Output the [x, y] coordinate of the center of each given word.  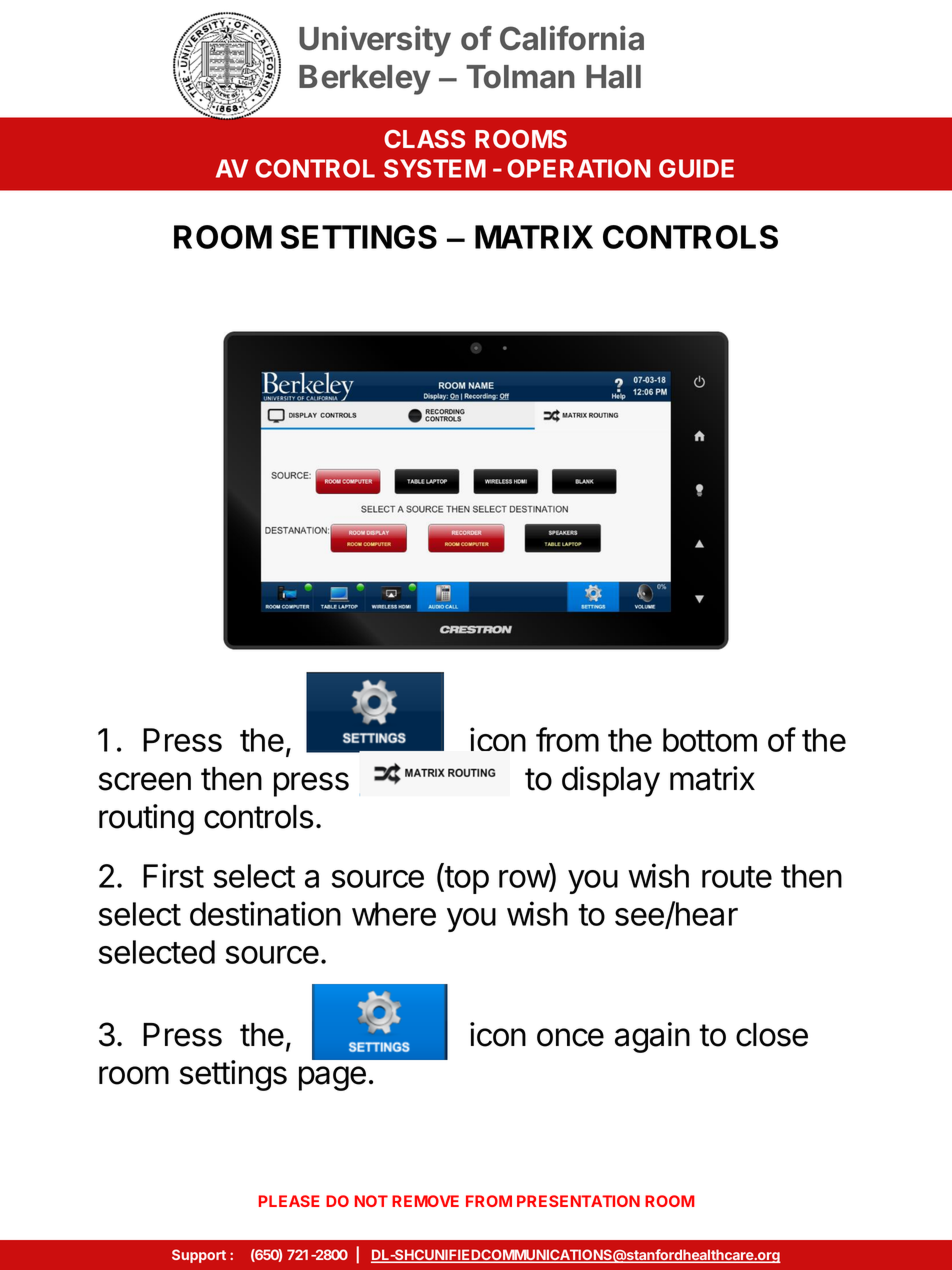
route [737, 877]
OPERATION [579, 168]
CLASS [424, 139]
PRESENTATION [578, 1201]
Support [199, 1256]
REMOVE [425, 1201]
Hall [613, 77]
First [173, 875]
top [466, 879]
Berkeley [365, 80]
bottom [710, 740]
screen [145, 781]
